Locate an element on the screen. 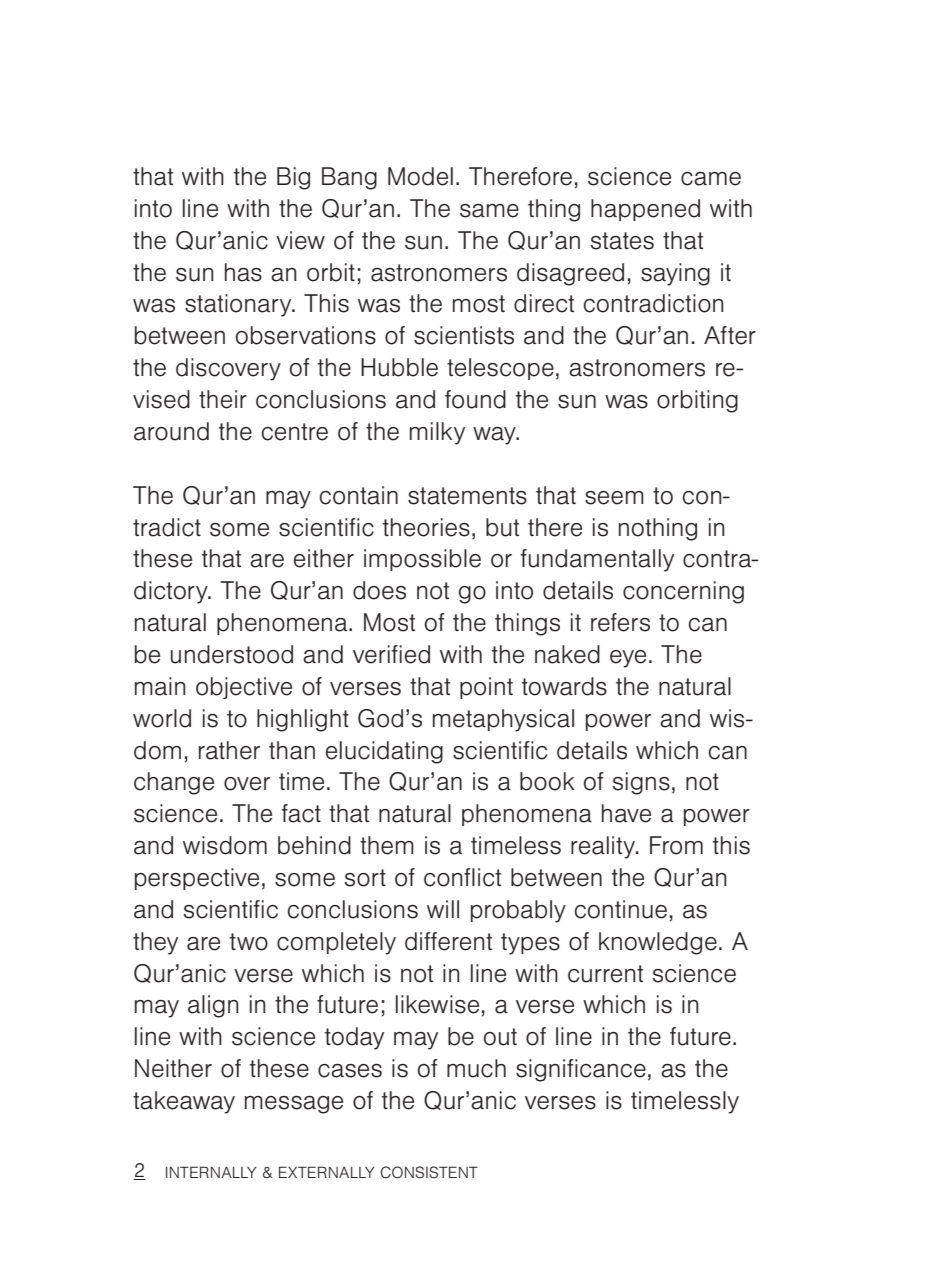 The height and width of the screenshot is (1288, 928). eye is located at coordinates (628, 659).
